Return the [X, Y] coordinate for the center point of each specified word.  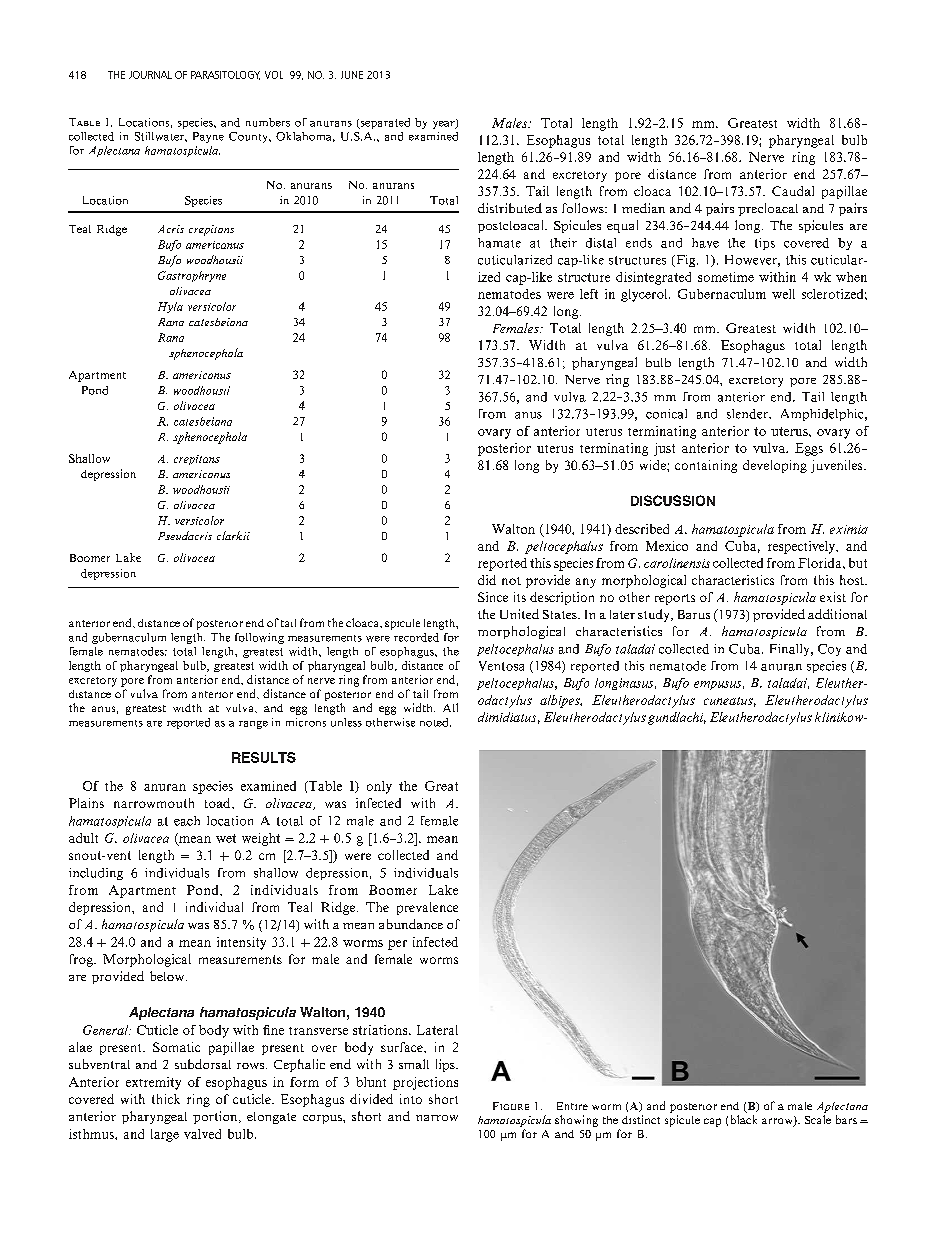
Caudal [793, 191]
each [187, 821]
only [379, 787]
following [259, 638]
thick [166, 1099]
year [445, 124]
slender [748, 414]
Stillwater [160, 136]
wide [654, 465]
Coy [829, 650]
